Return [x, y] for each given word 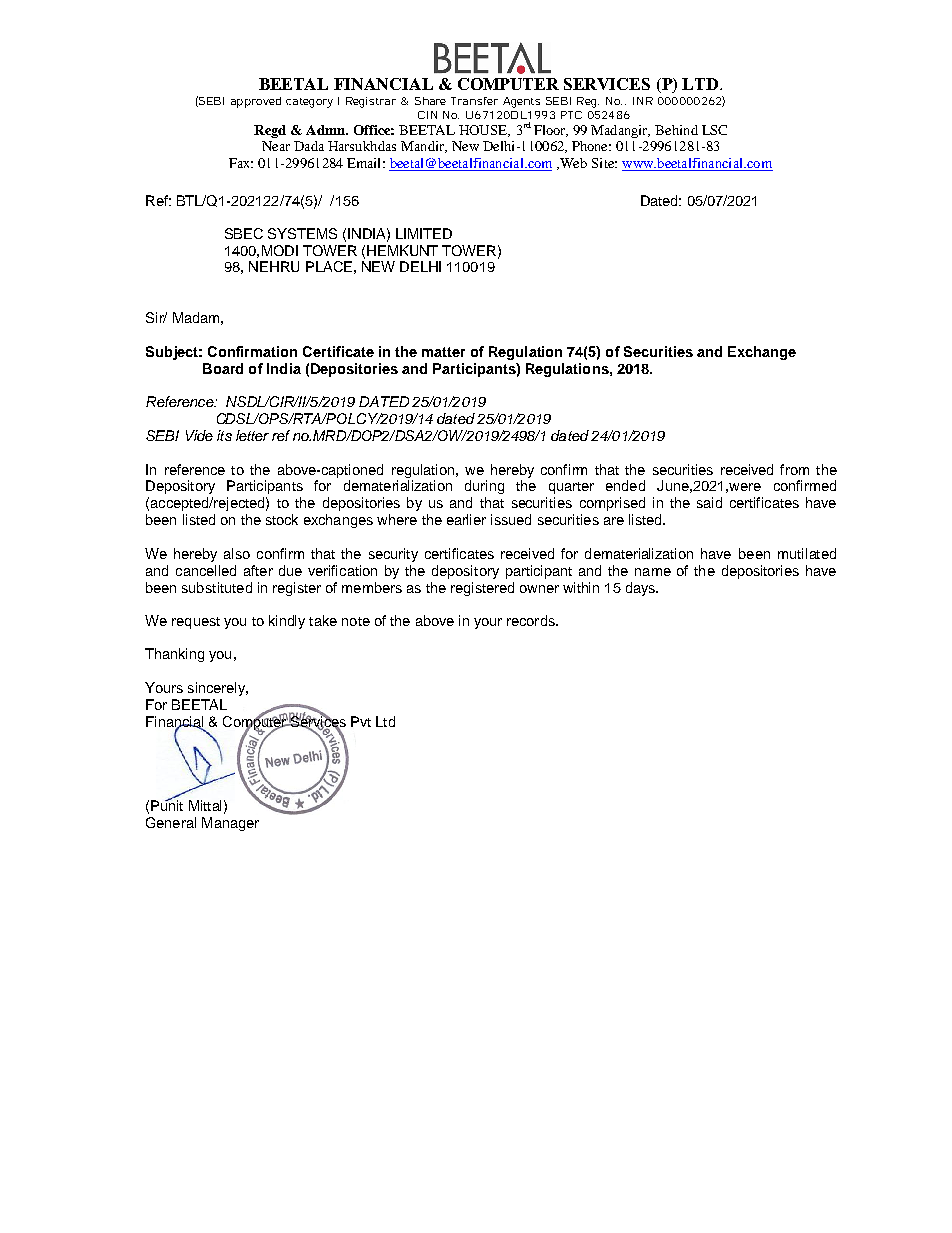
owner [539, 589]
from [794, 469]
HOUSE [484, 131]
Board [223, 368]
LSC [714, 130]
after [258, 570]
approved [256, 102]
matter [443, 352]
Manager [230, 824]
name [653, 572]
